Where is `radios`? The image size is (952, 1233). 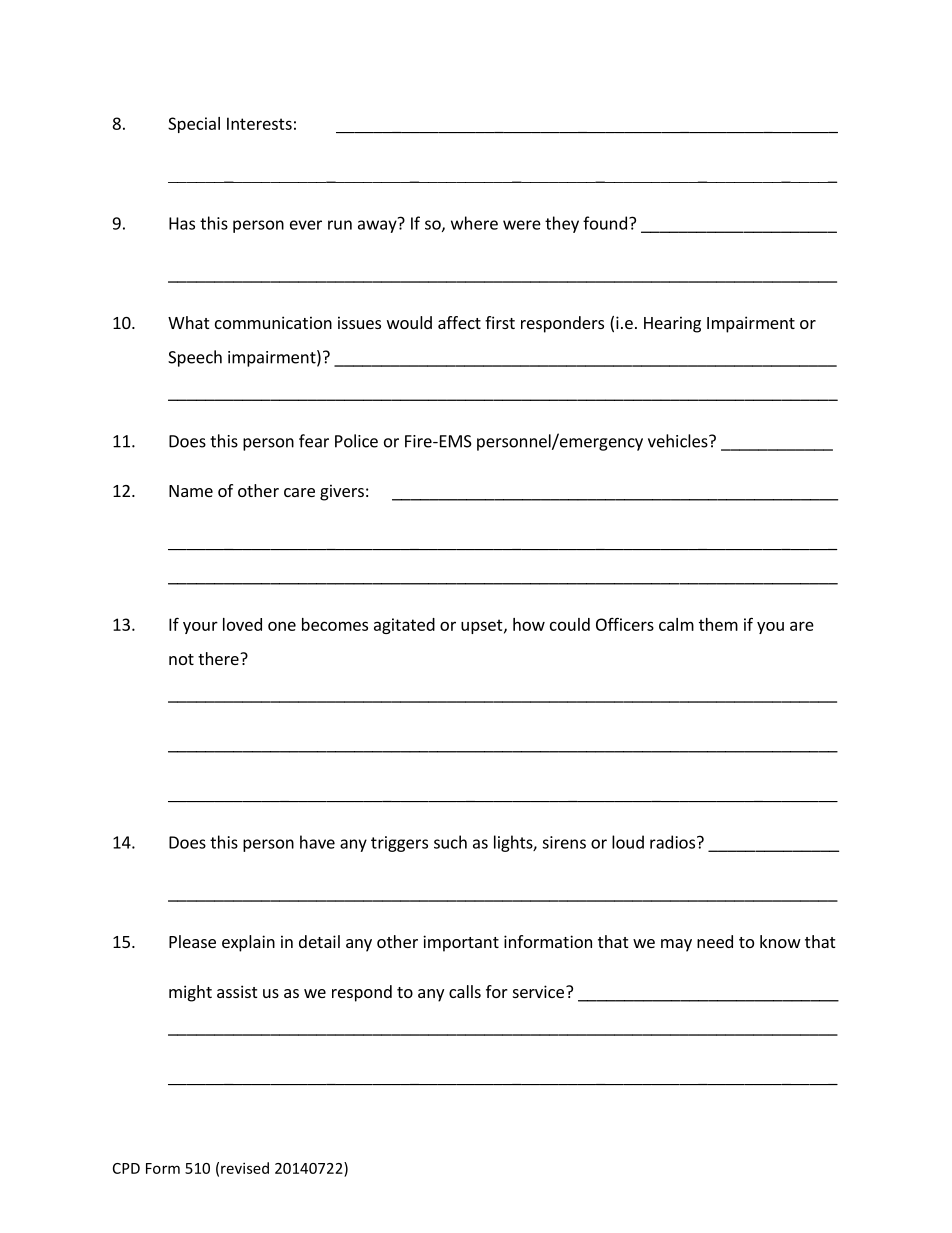
radios is located at coordinates (672, 842).
